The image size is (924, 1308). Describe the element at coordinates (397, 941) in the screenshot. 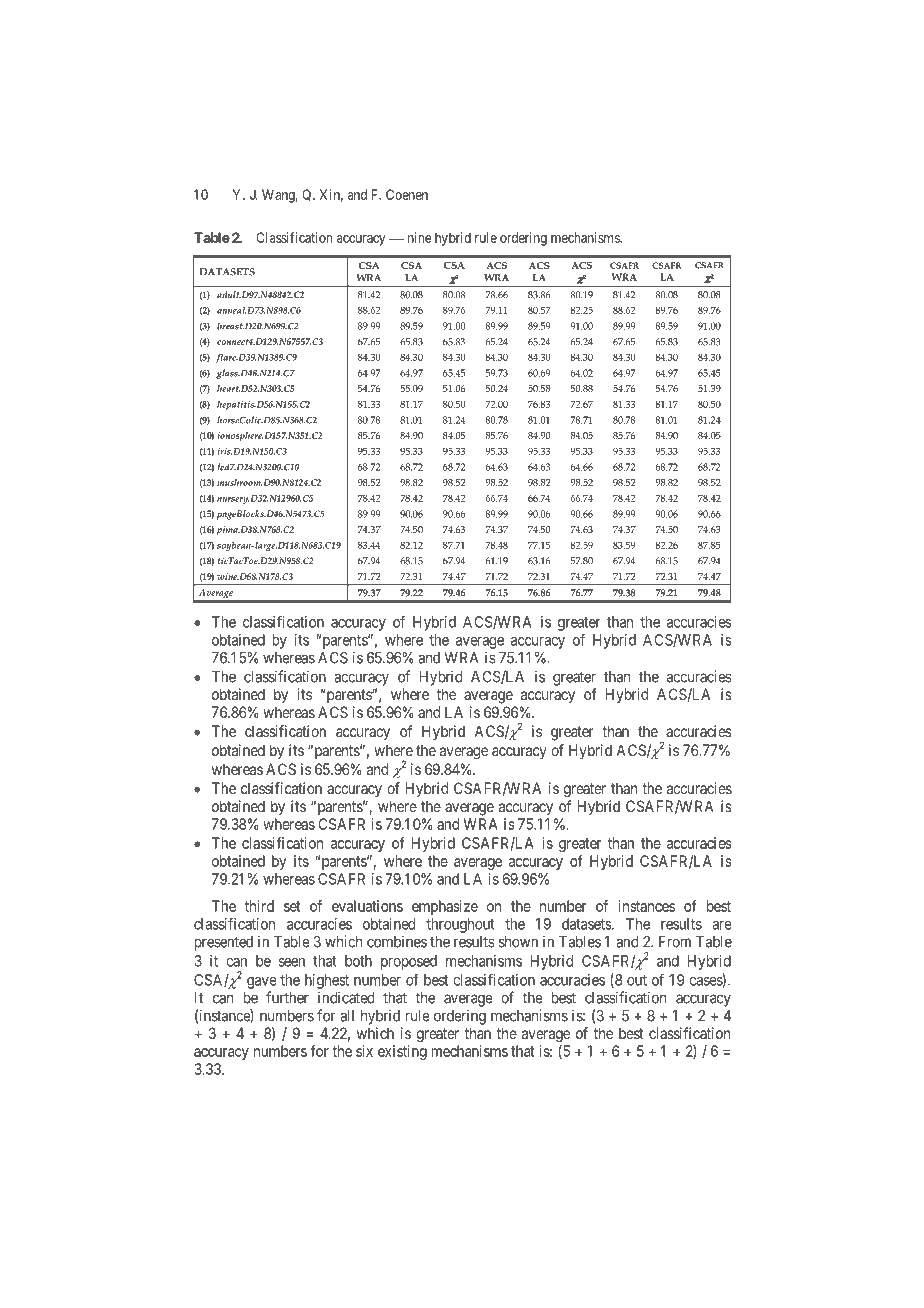

I see `combines` at that location.
